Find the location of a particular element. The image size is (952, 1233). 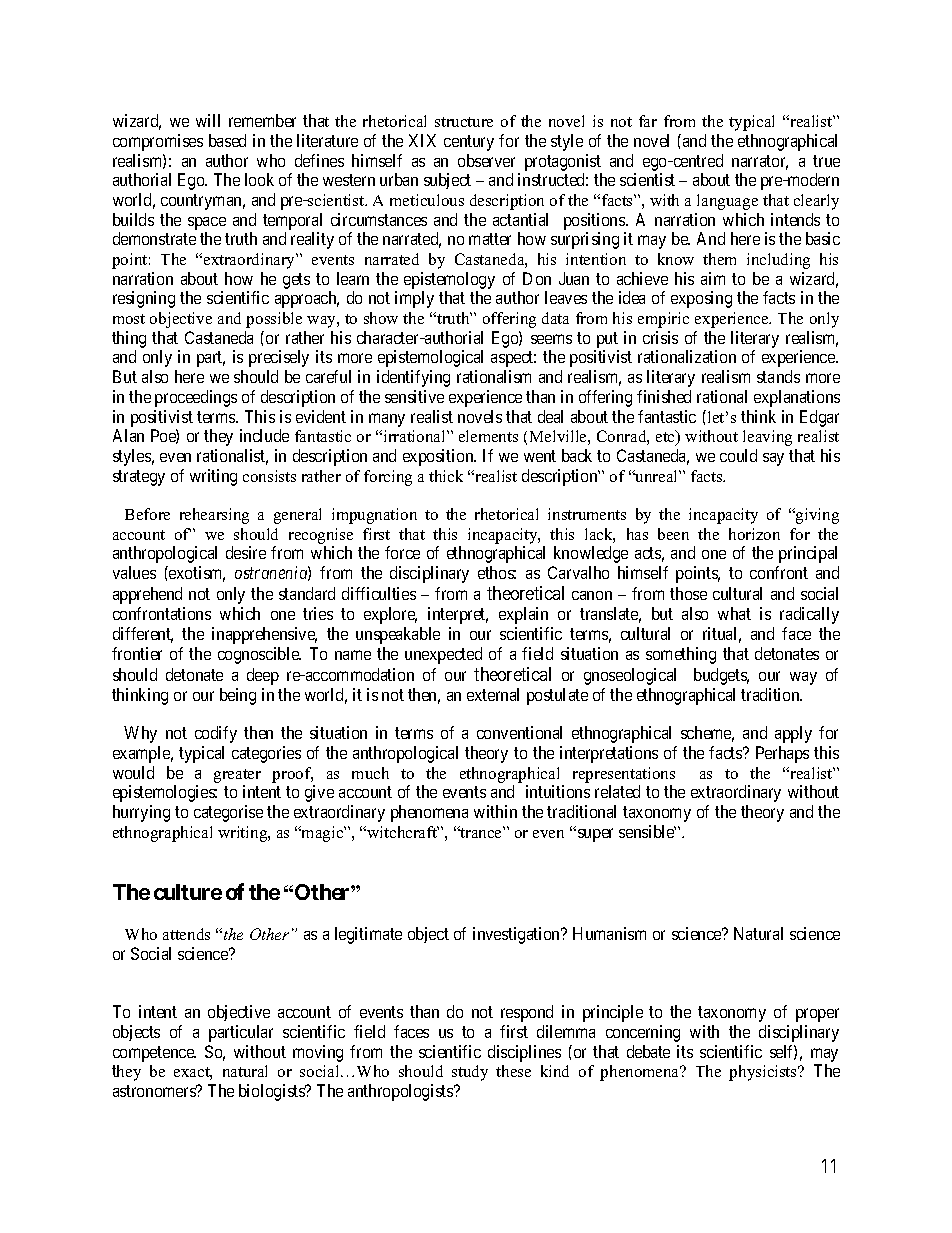

giving is located at coordinates (816, 516).
